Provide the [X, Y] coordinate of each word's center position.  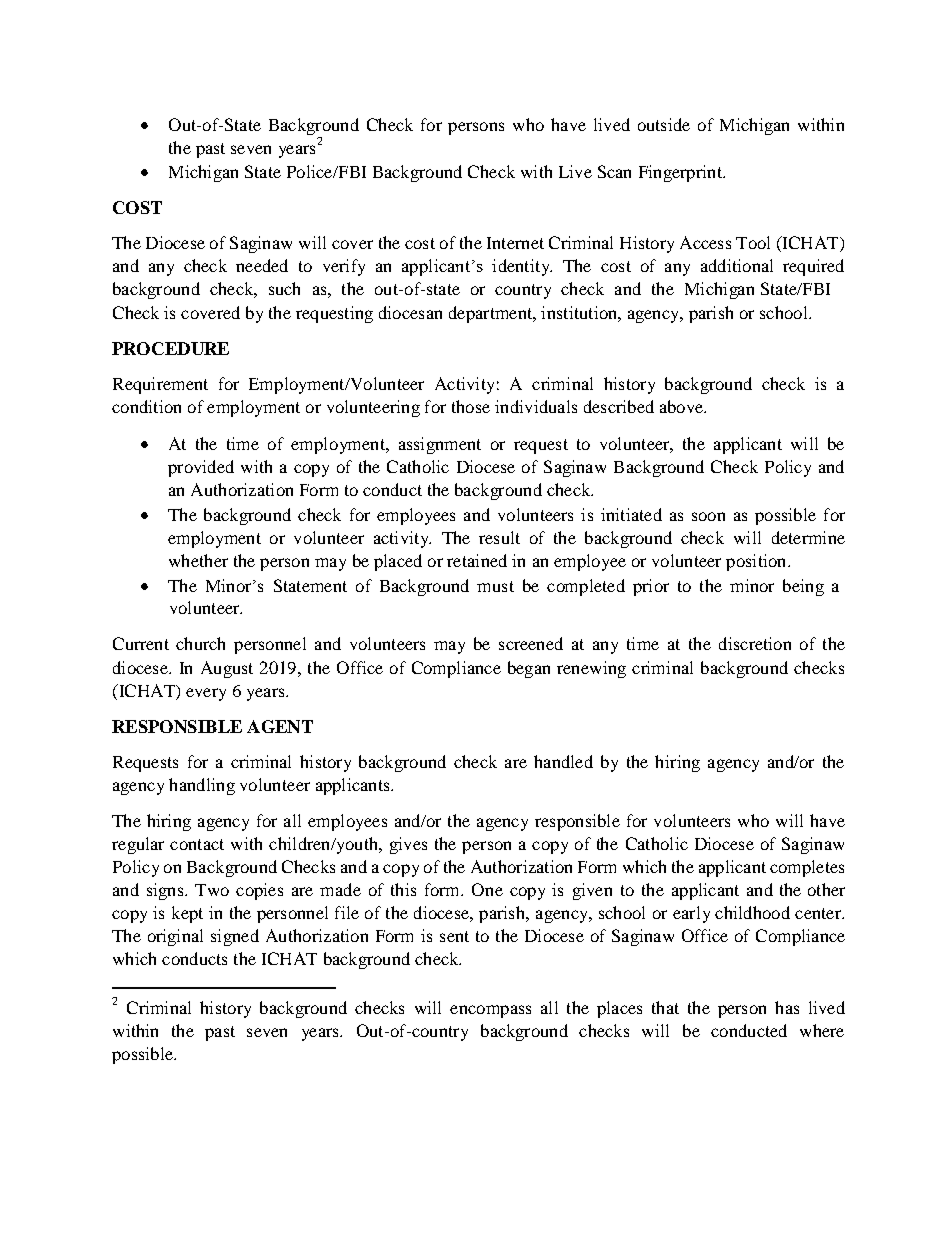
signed [235, 937]
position [757, 562]
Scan [614, 171]
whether [198, 560]
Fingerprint [681, 173]
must [495, 586]
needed [262, 265]
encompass [490, 1011]
